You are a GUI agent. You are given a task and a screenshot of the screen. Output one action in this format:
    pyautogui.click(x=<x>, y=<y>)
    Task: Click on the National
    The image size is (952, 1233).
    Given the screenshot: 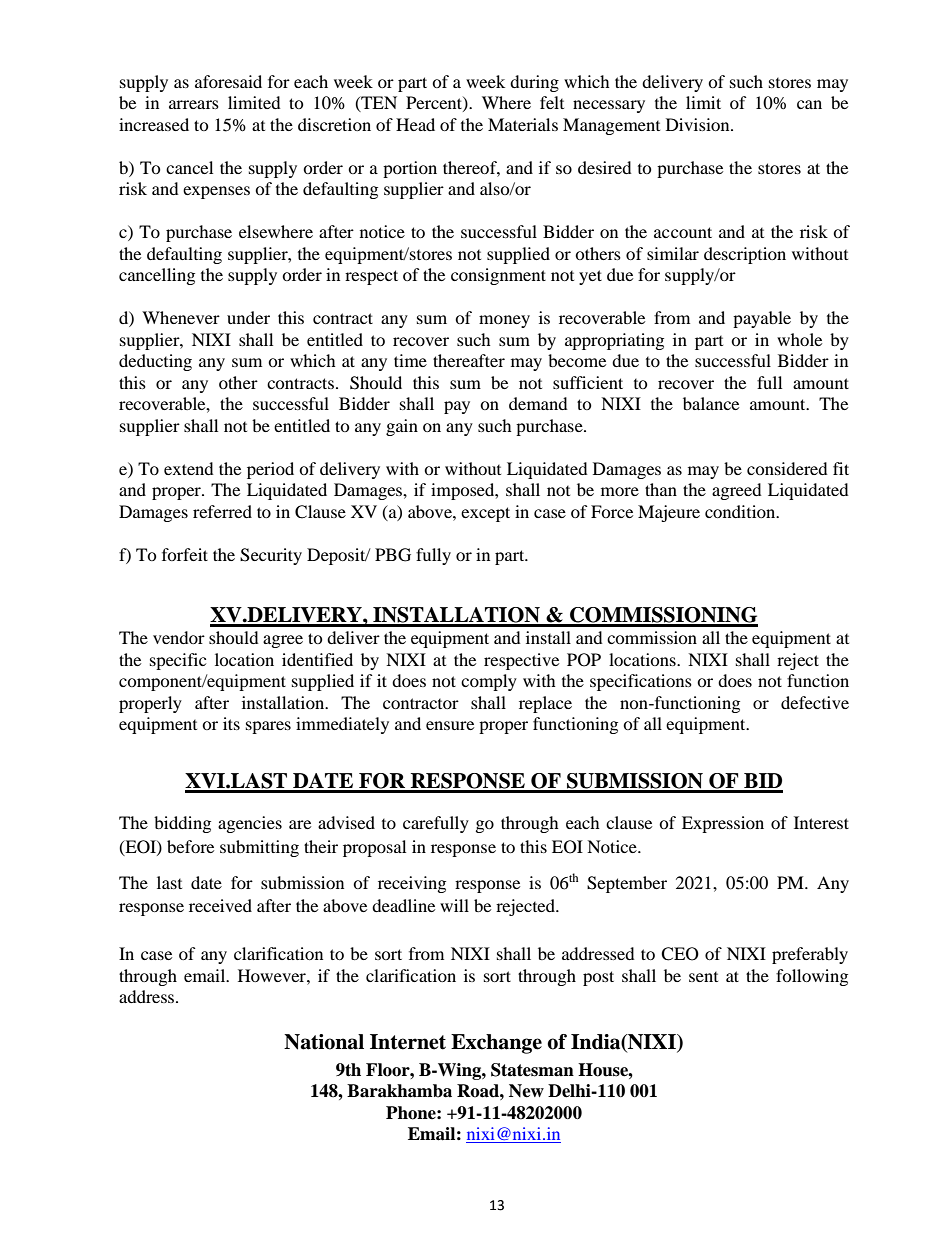 What is the action you would take?
    pyautogui.click(x=324, y=1042)
